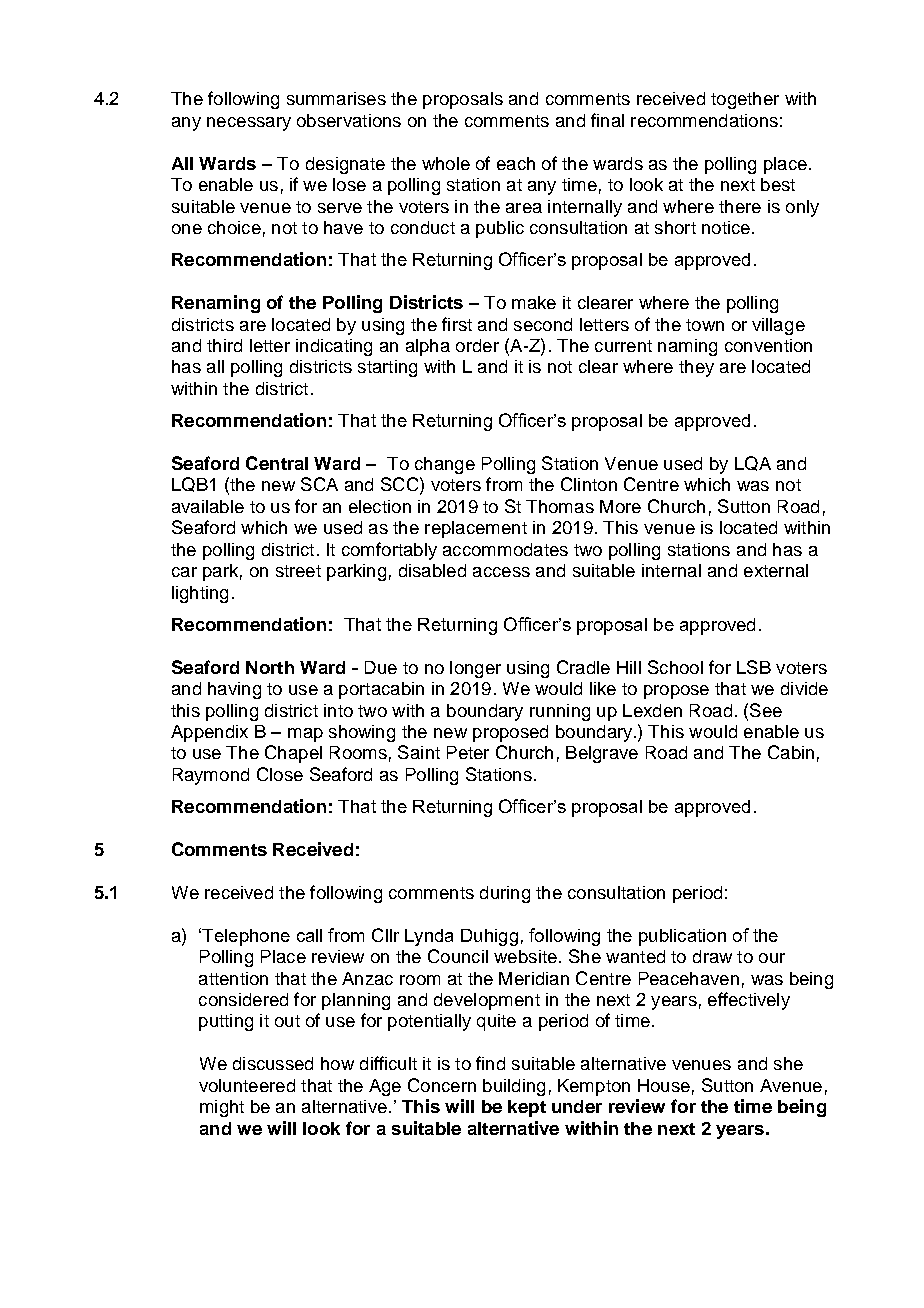  I want to click on change, so click(445, 465).
